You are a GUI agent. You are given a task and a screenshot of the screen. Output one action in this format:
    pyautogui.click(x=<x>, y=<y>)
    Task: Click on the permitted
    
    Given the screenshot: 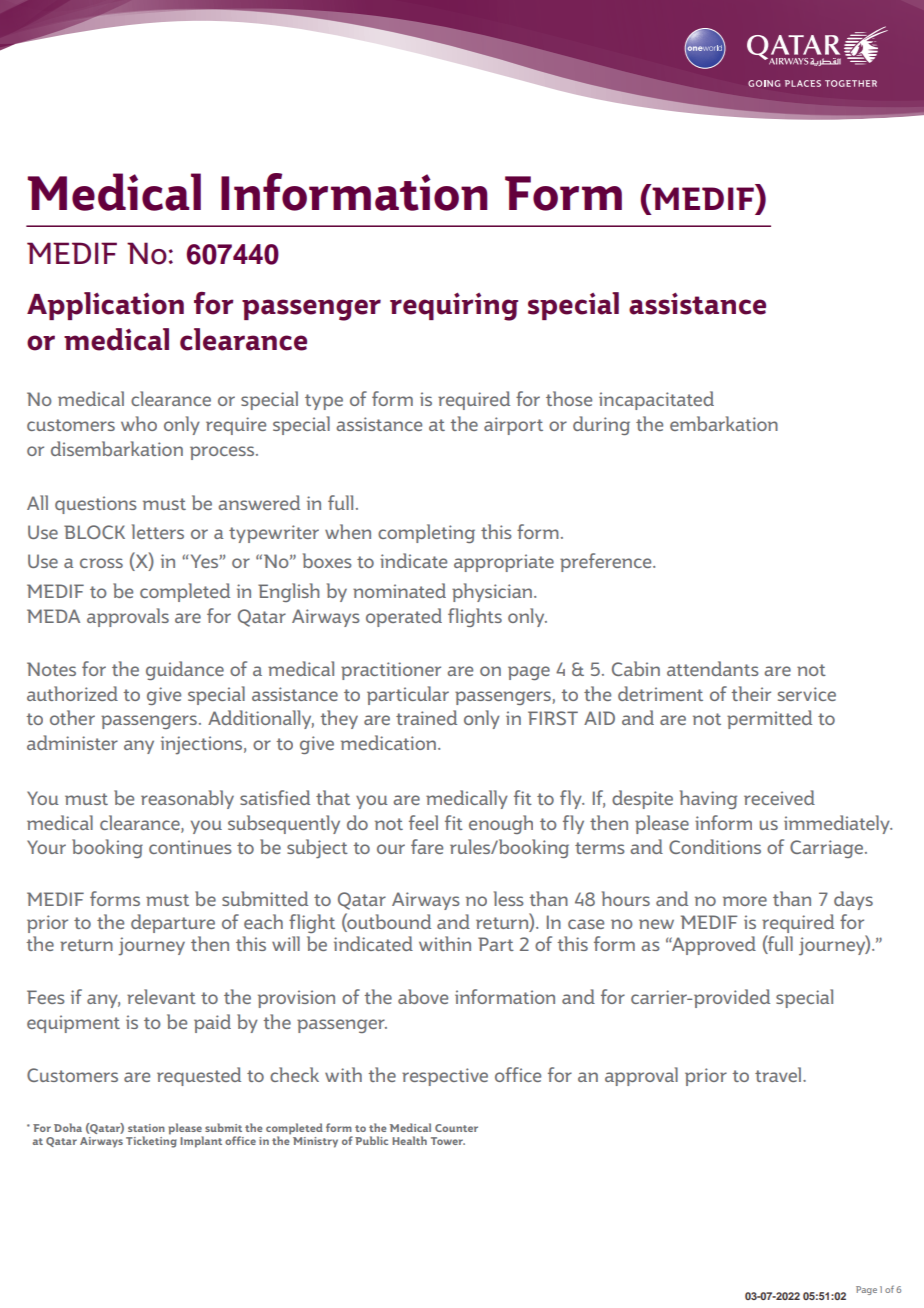 What is the action you would take?
    pyautogui.click(x=769, y=719)
